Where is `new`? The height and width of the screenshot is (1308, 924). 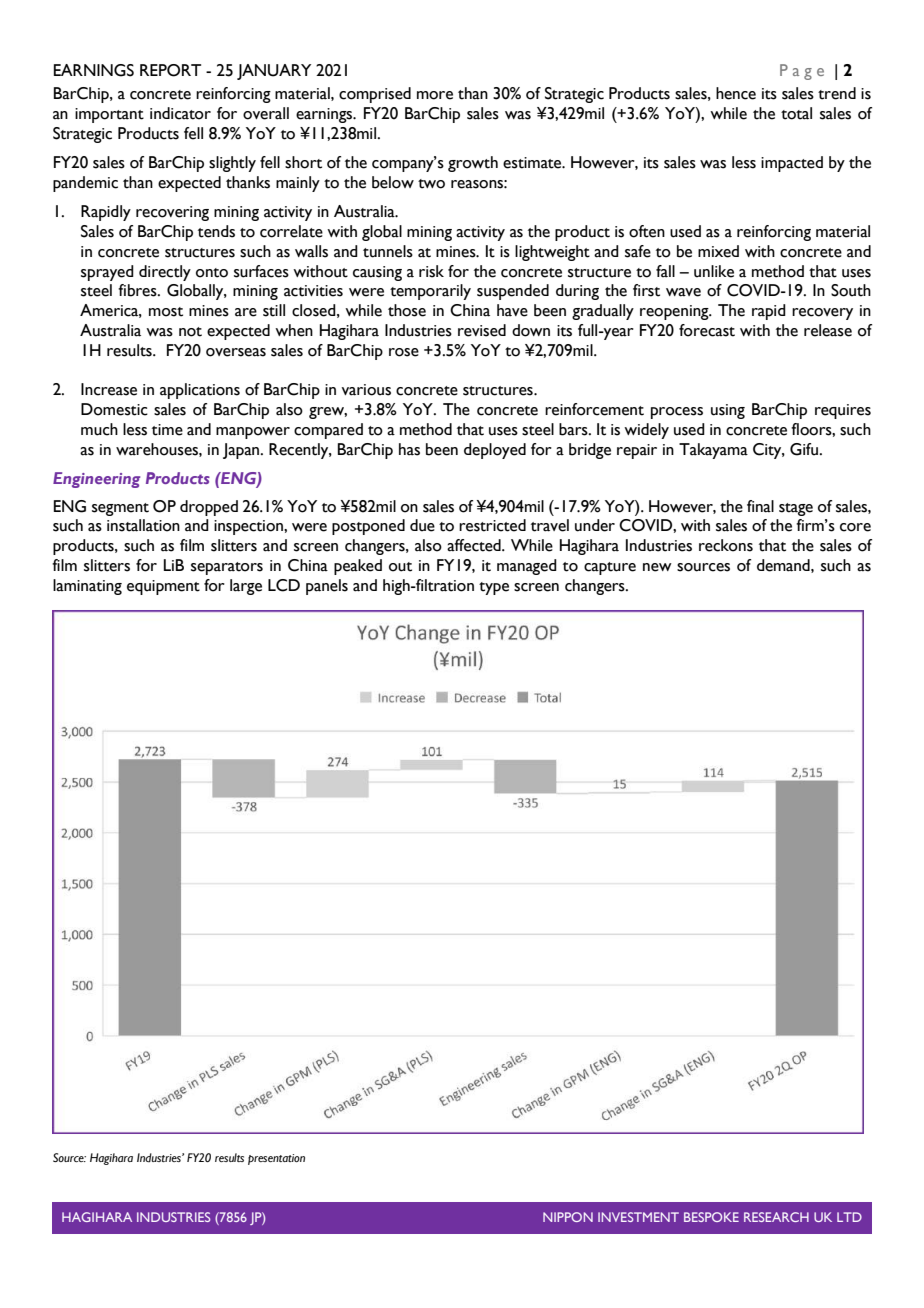
new is located at coordinates (657, 567).
